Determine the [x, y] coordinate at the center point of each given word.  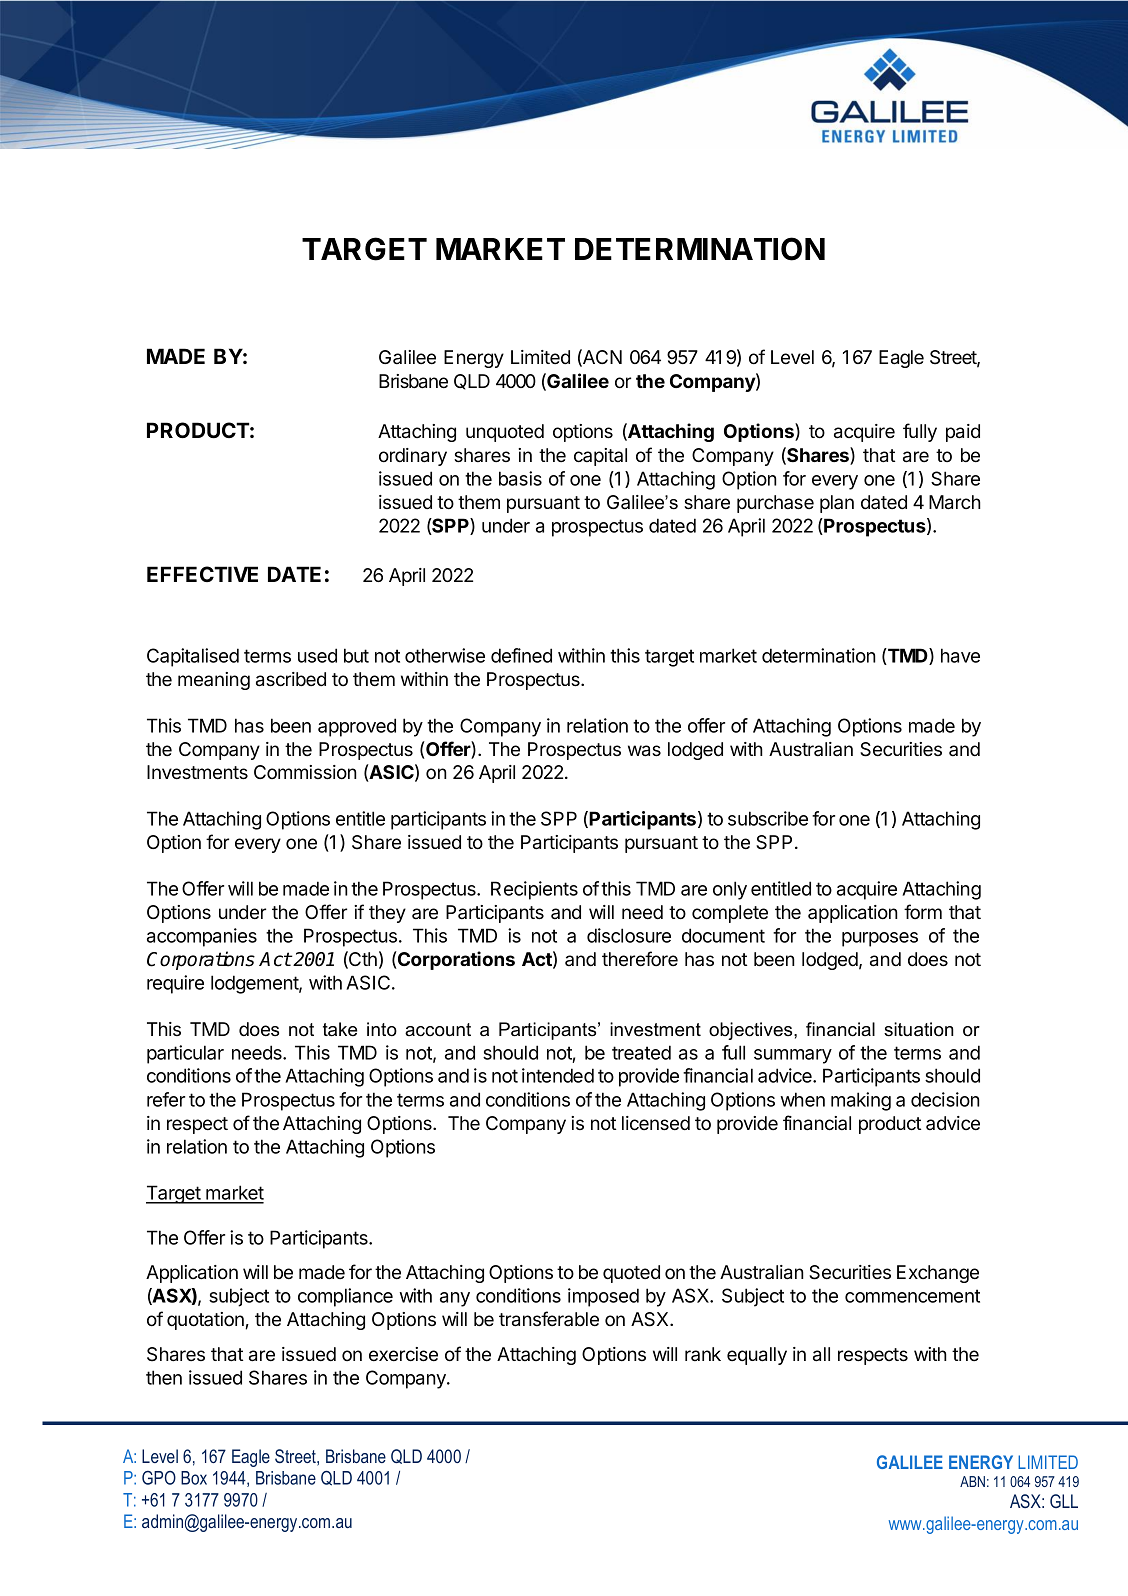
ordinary [413, 457]
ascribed [291, 679]
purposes [880, 939]
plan [837, 504]
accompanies [202, 937]
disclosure [629, 935]
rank [703, 1354]
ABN [972, 1481]
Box [194, 1478]
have [960, 655]
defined [521, 655]
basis [520, 478]
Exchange [938, 1274]
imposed [603, 1297]
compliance [345, 1297]
